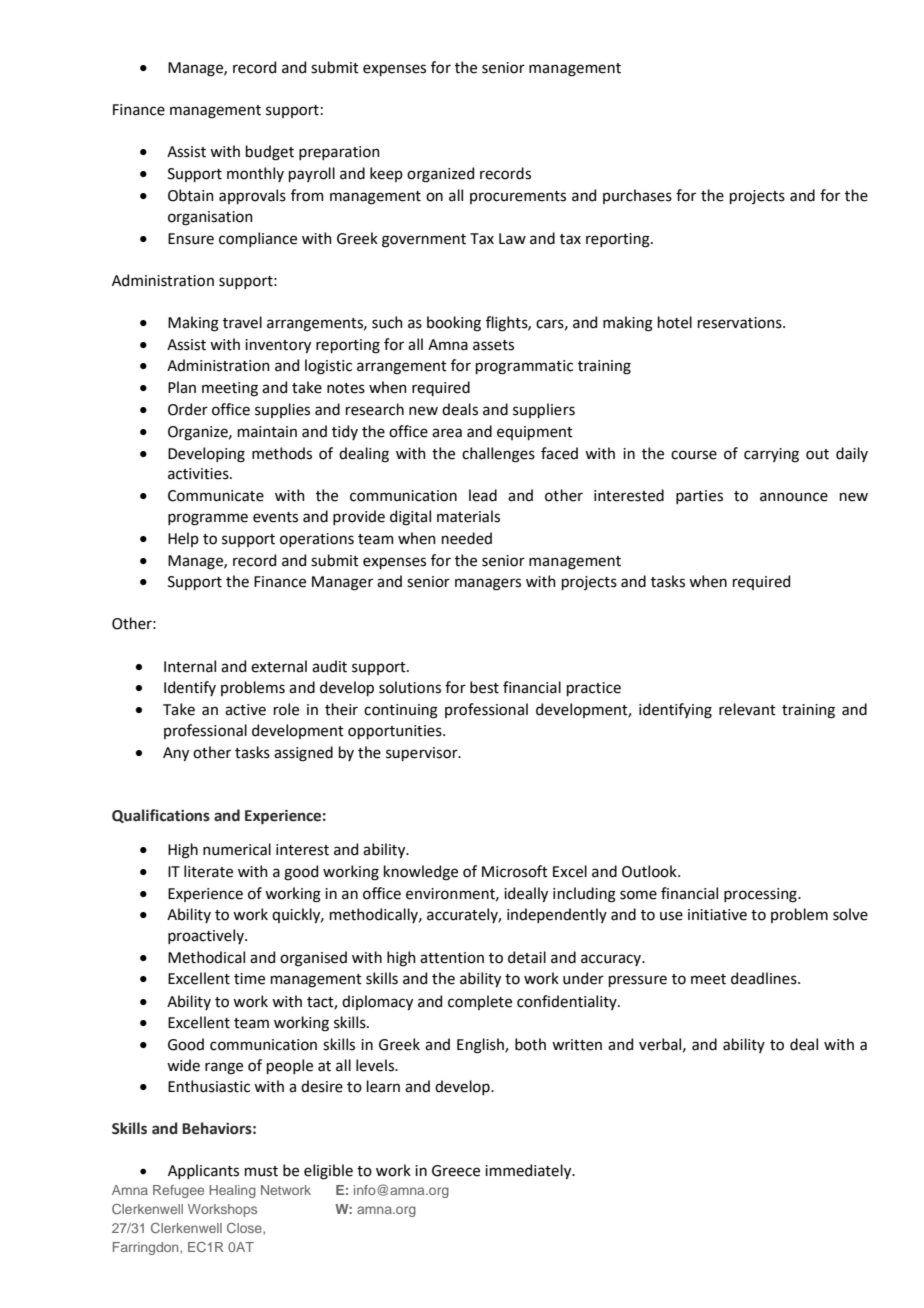 The image size is (924, 1308). I want to click on carrying, so click(771, 455).
